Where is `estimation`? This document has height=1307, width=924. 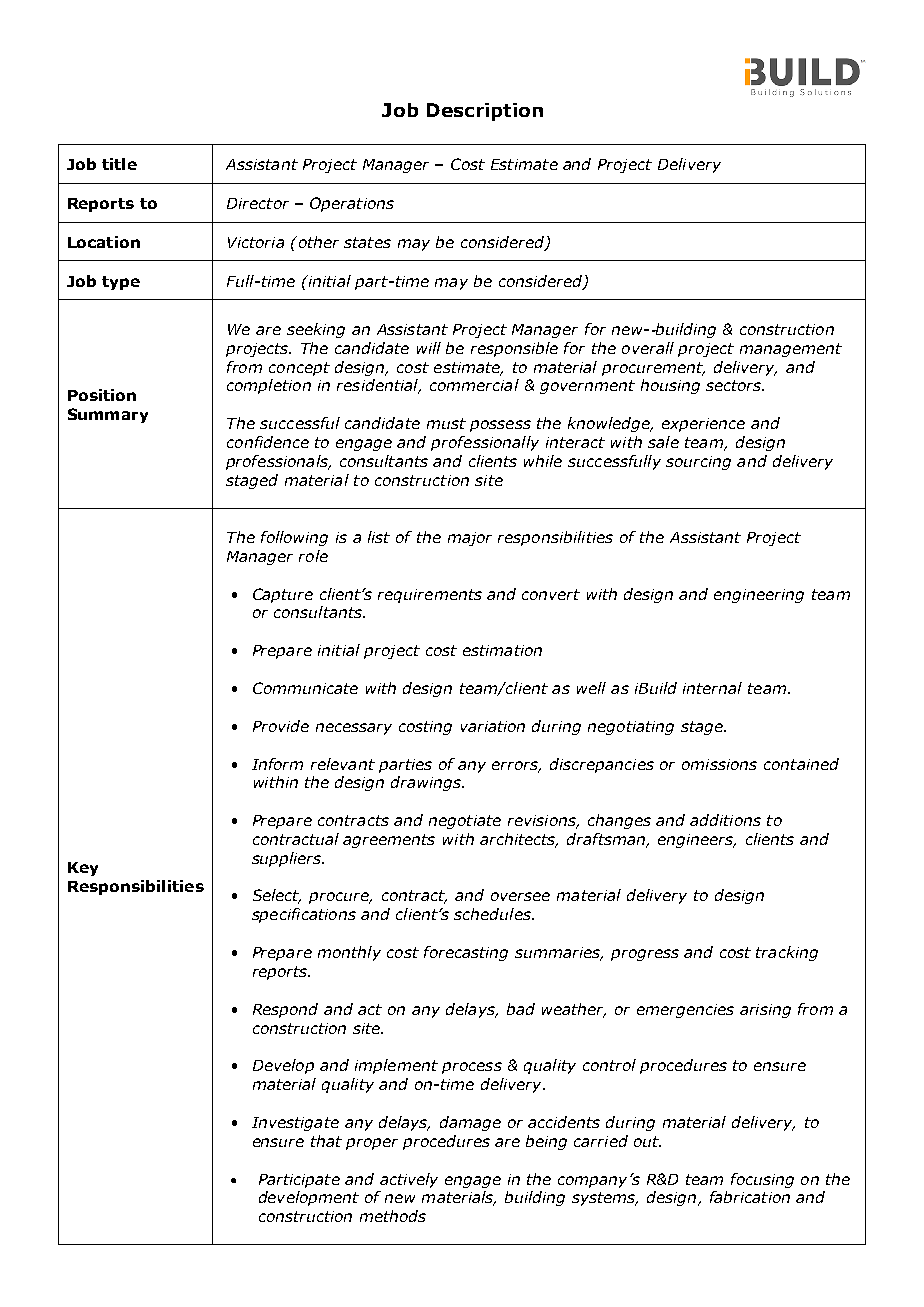
estimation is located at coordinates (502, 650).
